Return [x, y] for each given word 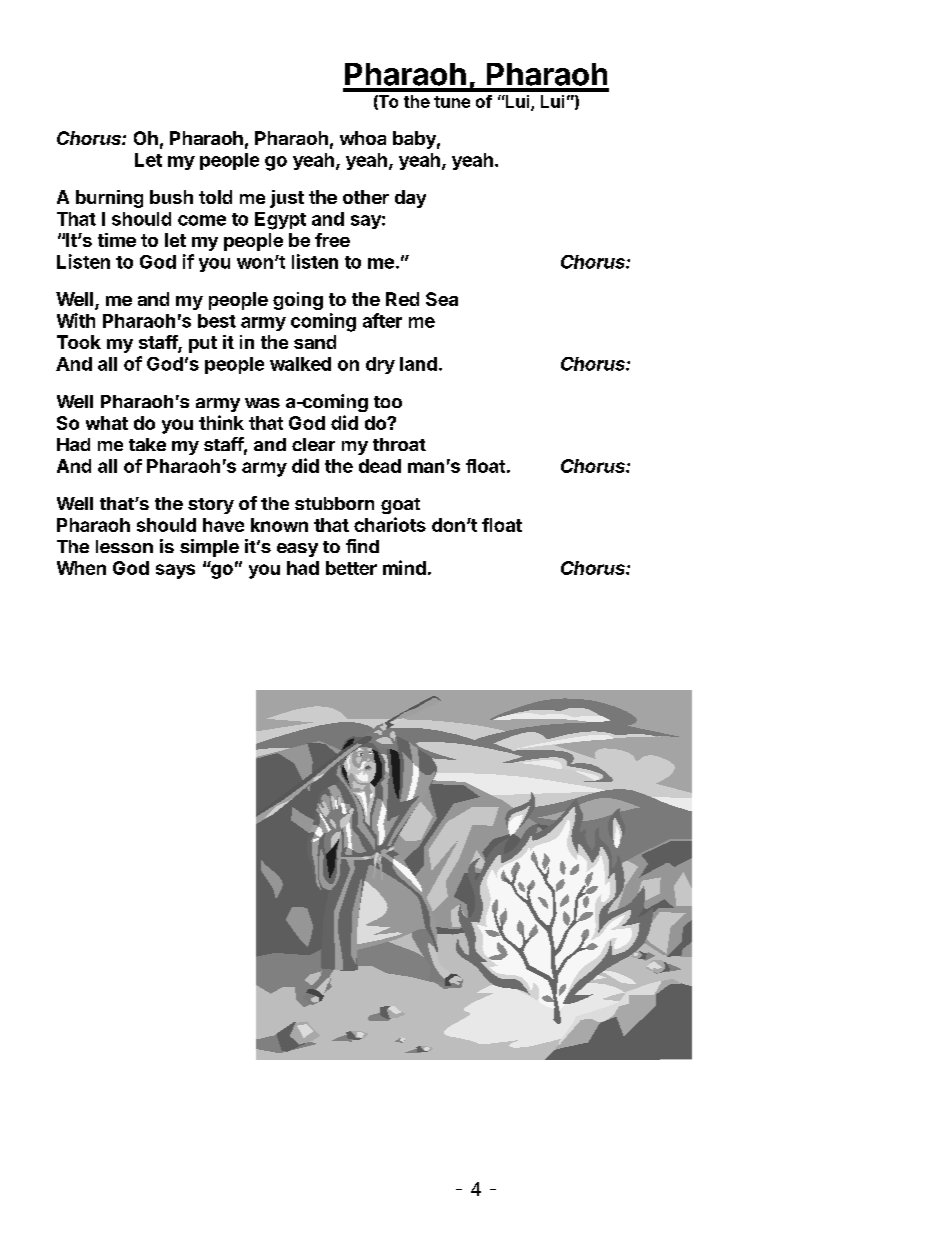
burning [109, 199]
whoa [363, 138]
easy [297, 550]
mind [404, 567]
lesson [124, 546]
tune [452, 102]
